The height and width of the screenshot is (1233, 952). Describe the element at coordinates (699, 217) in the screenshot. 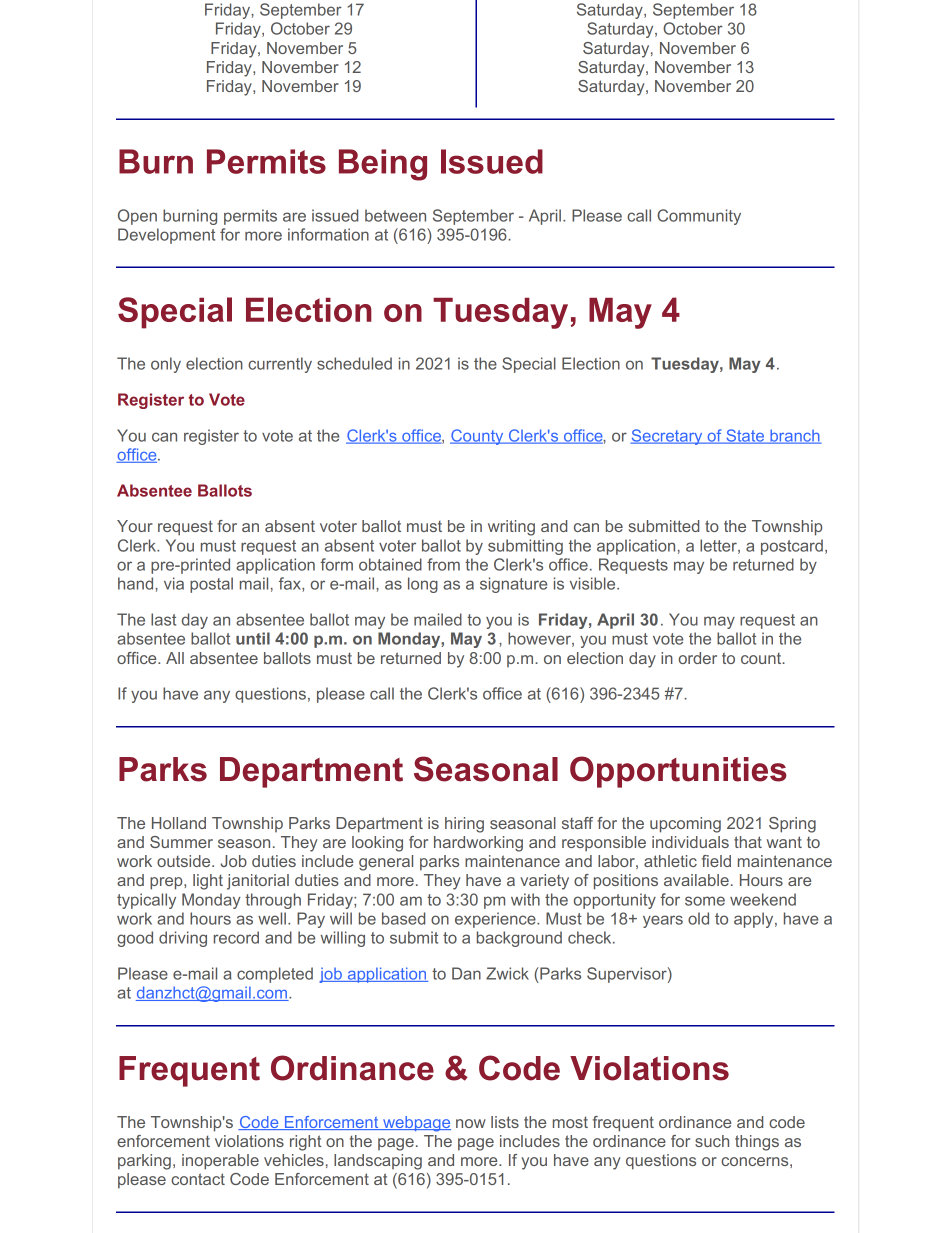

I see `Community` at that location.
